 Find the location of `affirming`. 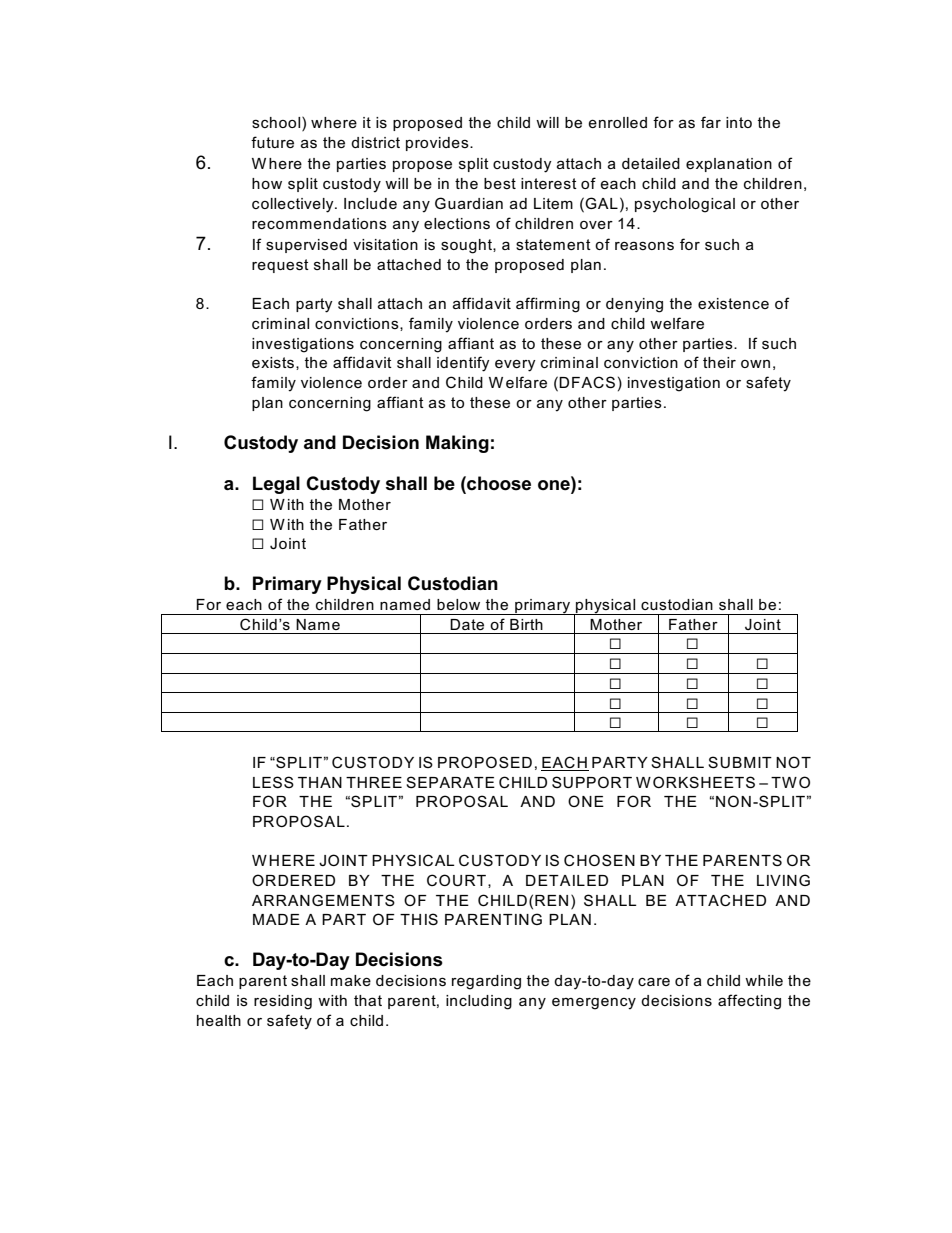

affirming is located at coordinates (548, 305).
